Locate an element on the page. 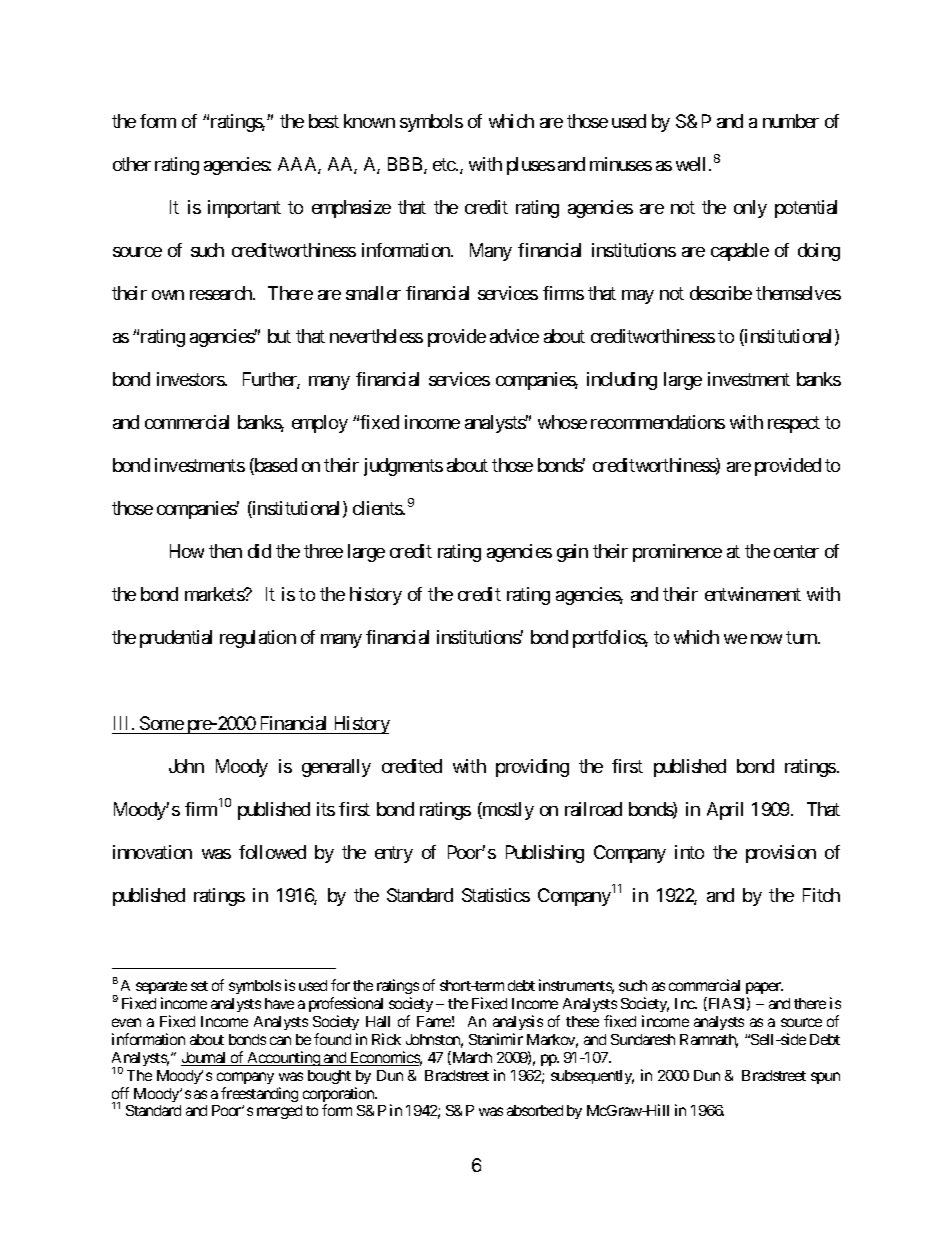 This page has height=1233, width=952. employ is located at coordinates (320, 424).
